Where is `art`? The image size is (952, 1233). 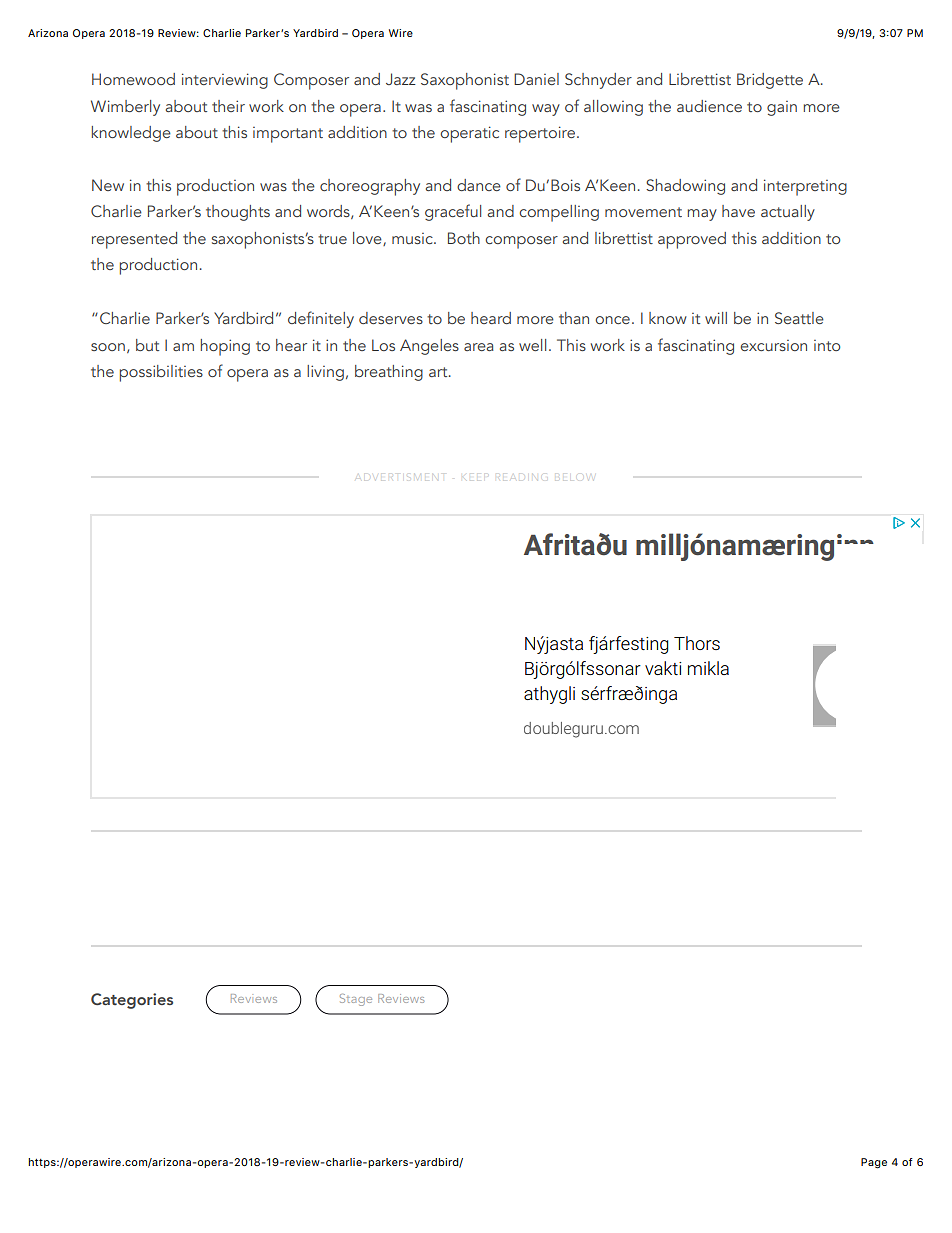 art is located at coordinates (439, 372).
